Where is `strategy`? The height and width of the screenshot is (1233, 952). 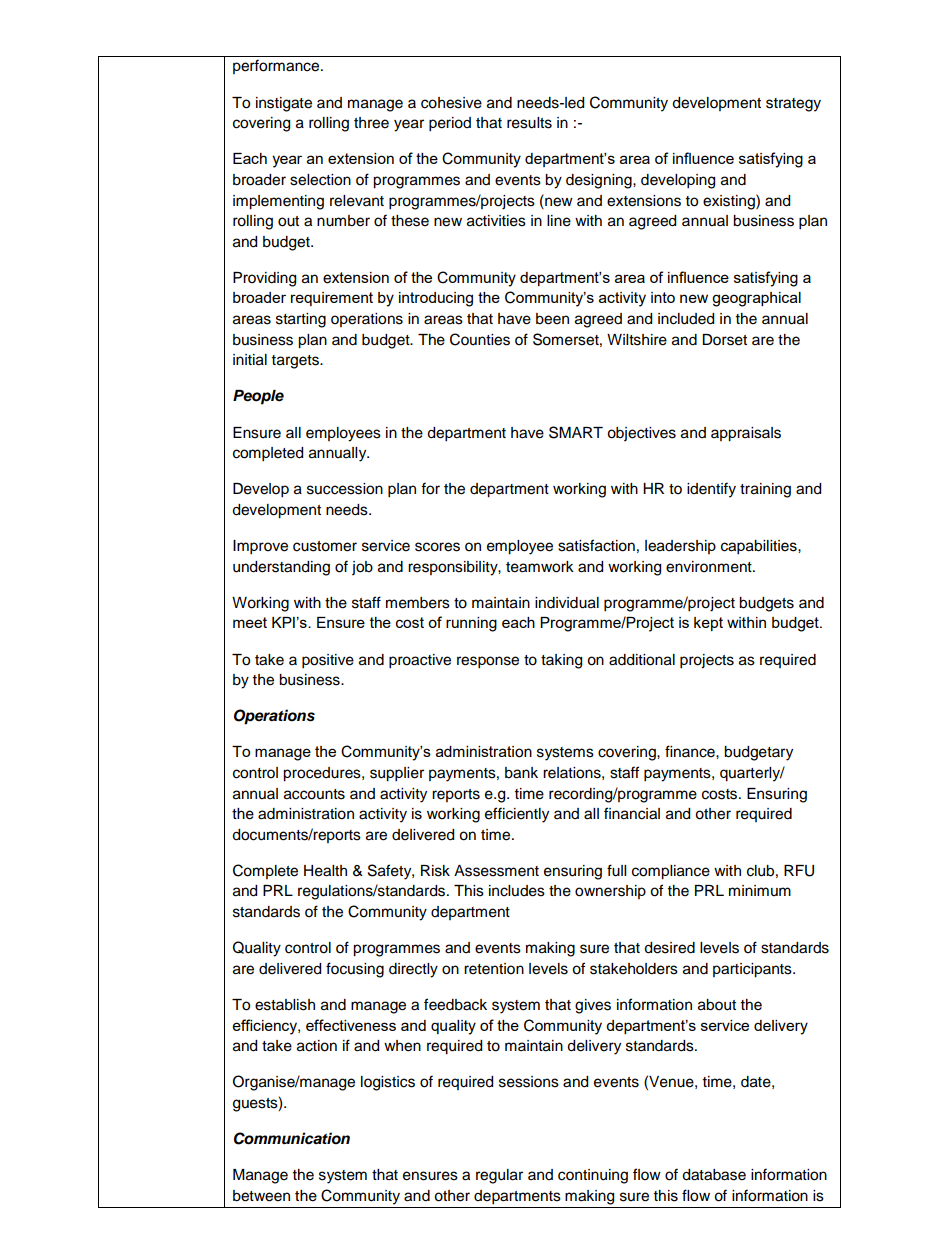 strategy is located at coordinates (793, 105).
